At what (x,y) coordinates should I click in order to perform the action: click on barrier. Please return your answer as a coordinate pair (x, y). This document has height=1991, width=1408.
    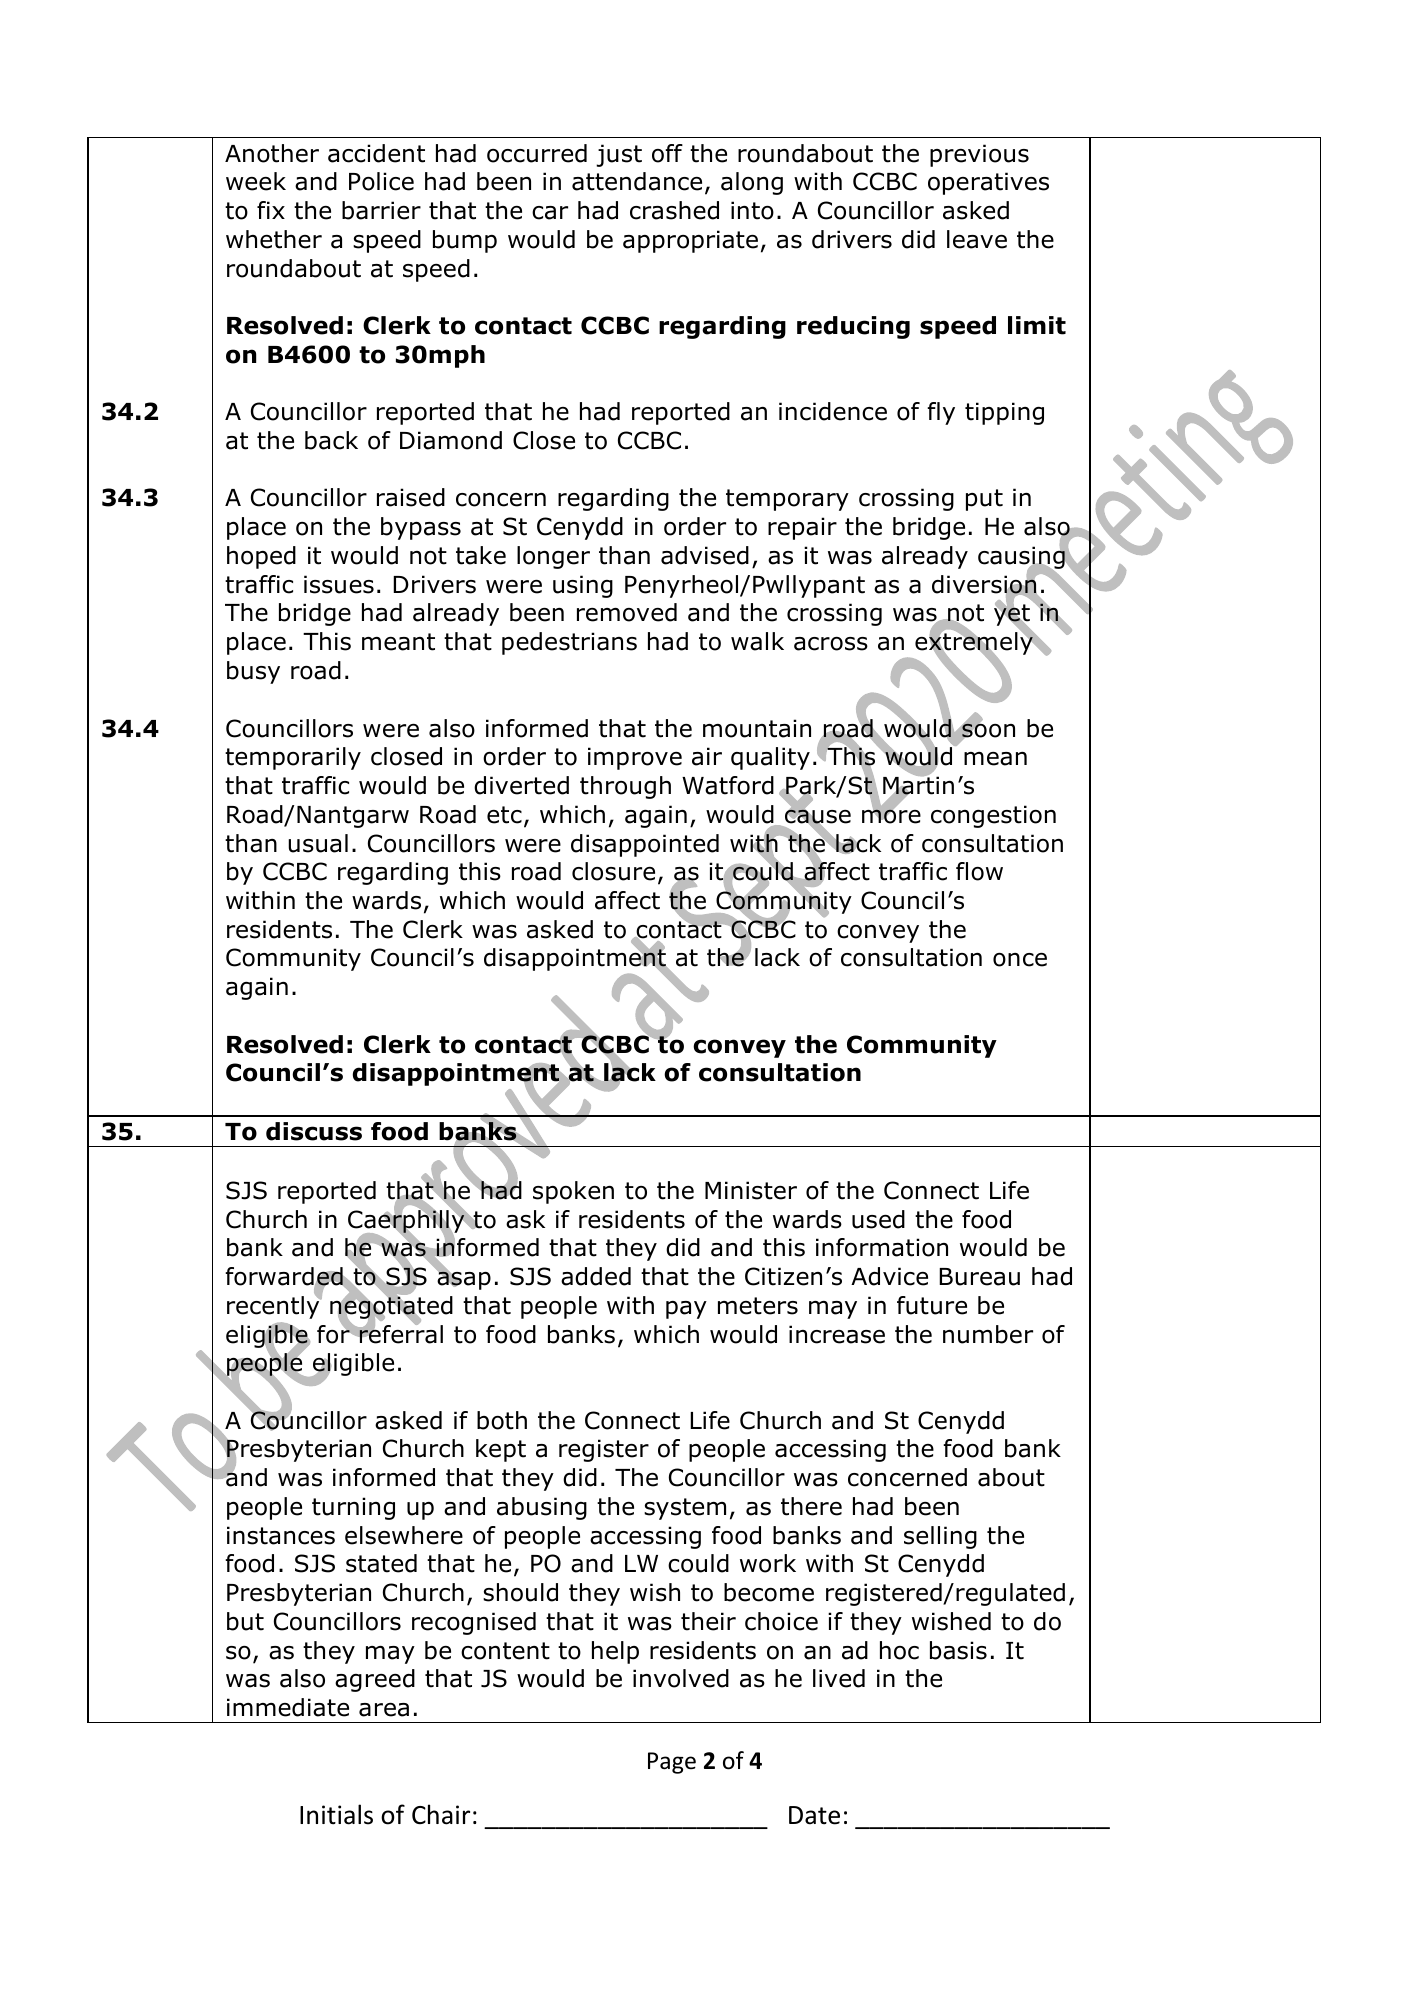
    Looking at the image, I should click on (381, 210).
